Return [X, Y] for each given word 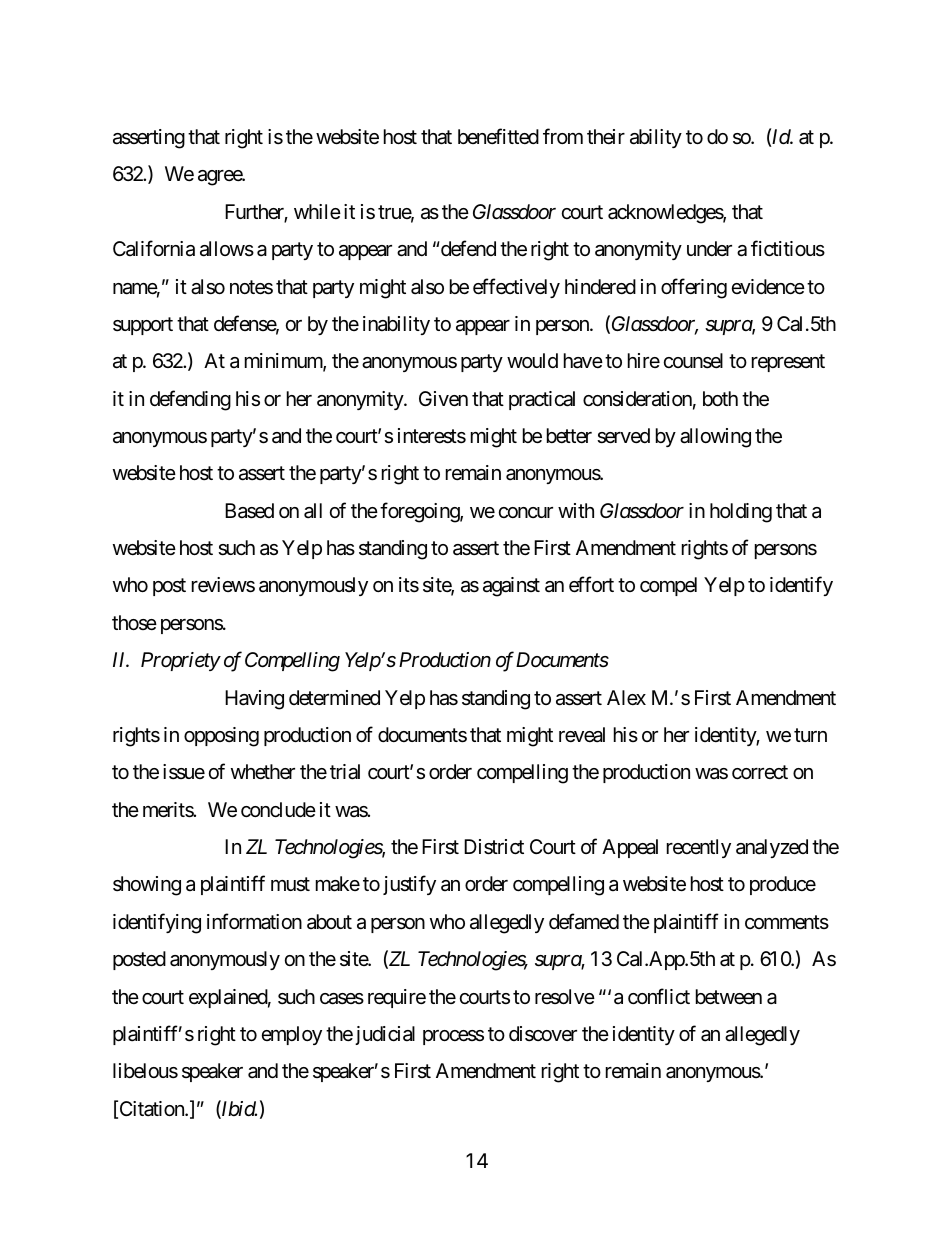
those [134, 622]
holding [741, 513]
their [606, 136]
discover [543, 1034]
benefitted [498, 136]
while [317, 211]
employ [292, 1035]
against [511, 587]
